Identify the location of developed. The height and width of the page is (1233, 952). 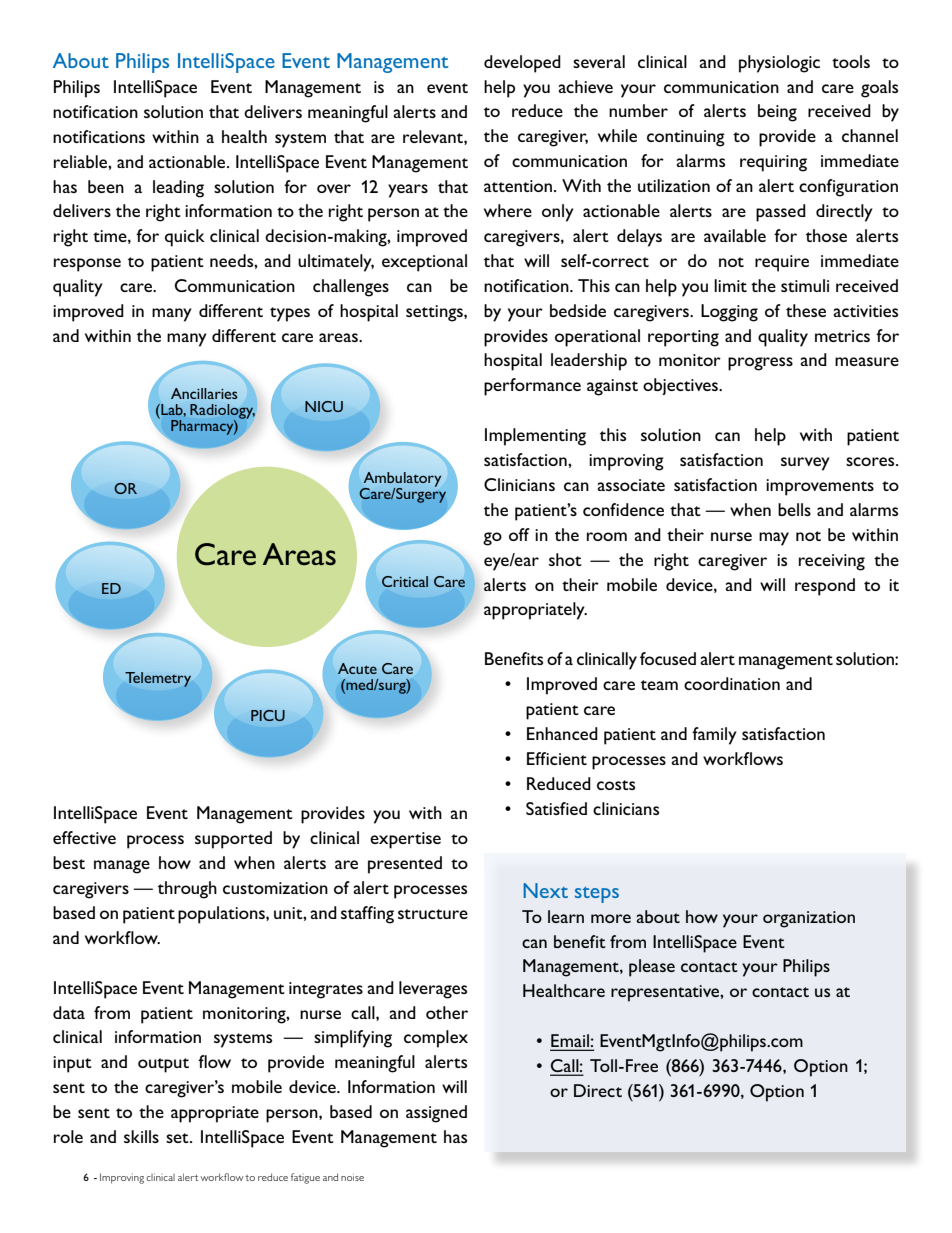
(522, 64).
